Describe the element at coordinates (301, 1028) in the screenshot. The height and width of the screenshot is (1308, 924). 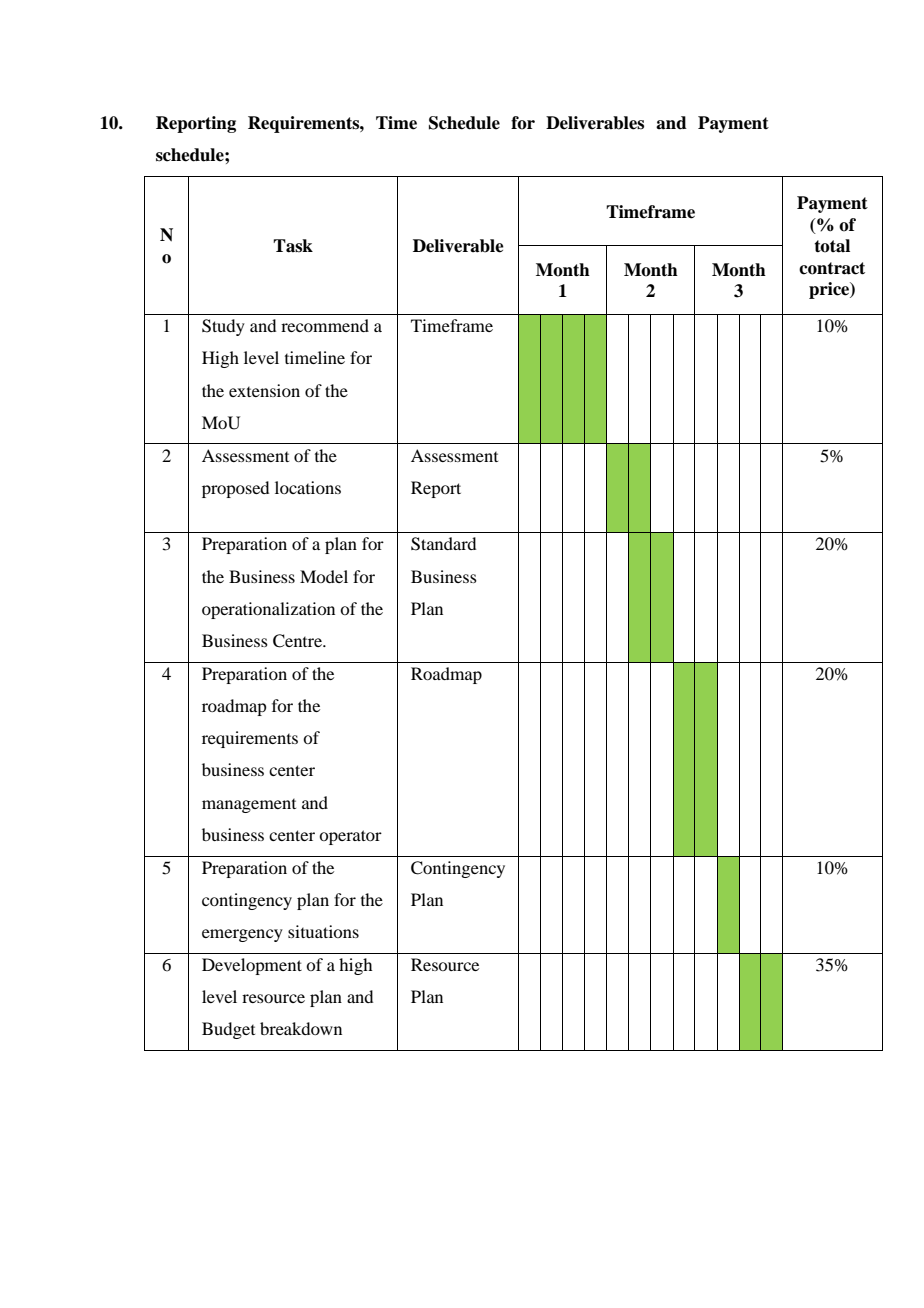
I see `breakdown` at that location.
